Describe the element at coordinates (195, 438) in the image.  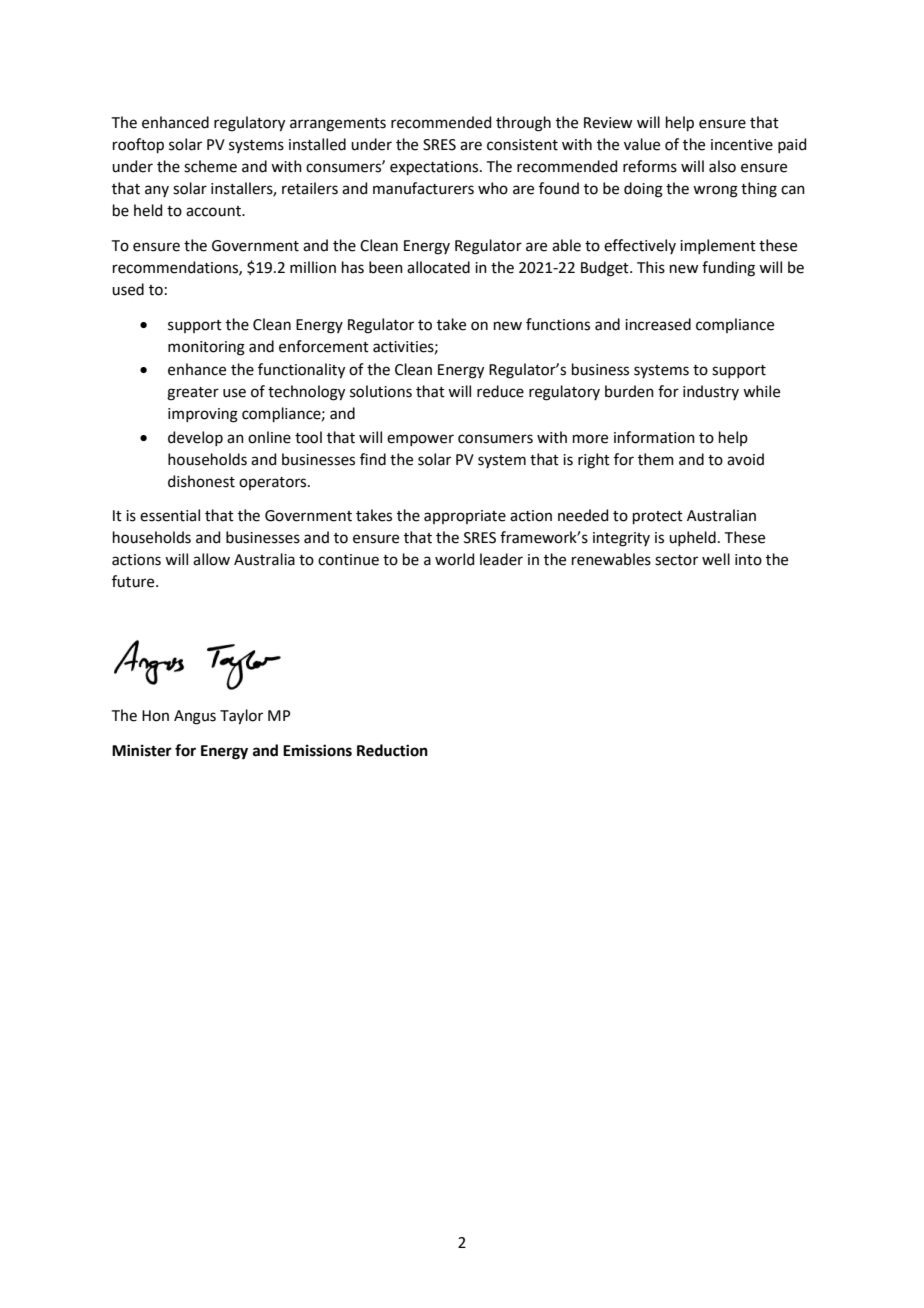
I see `develop` at that location.
